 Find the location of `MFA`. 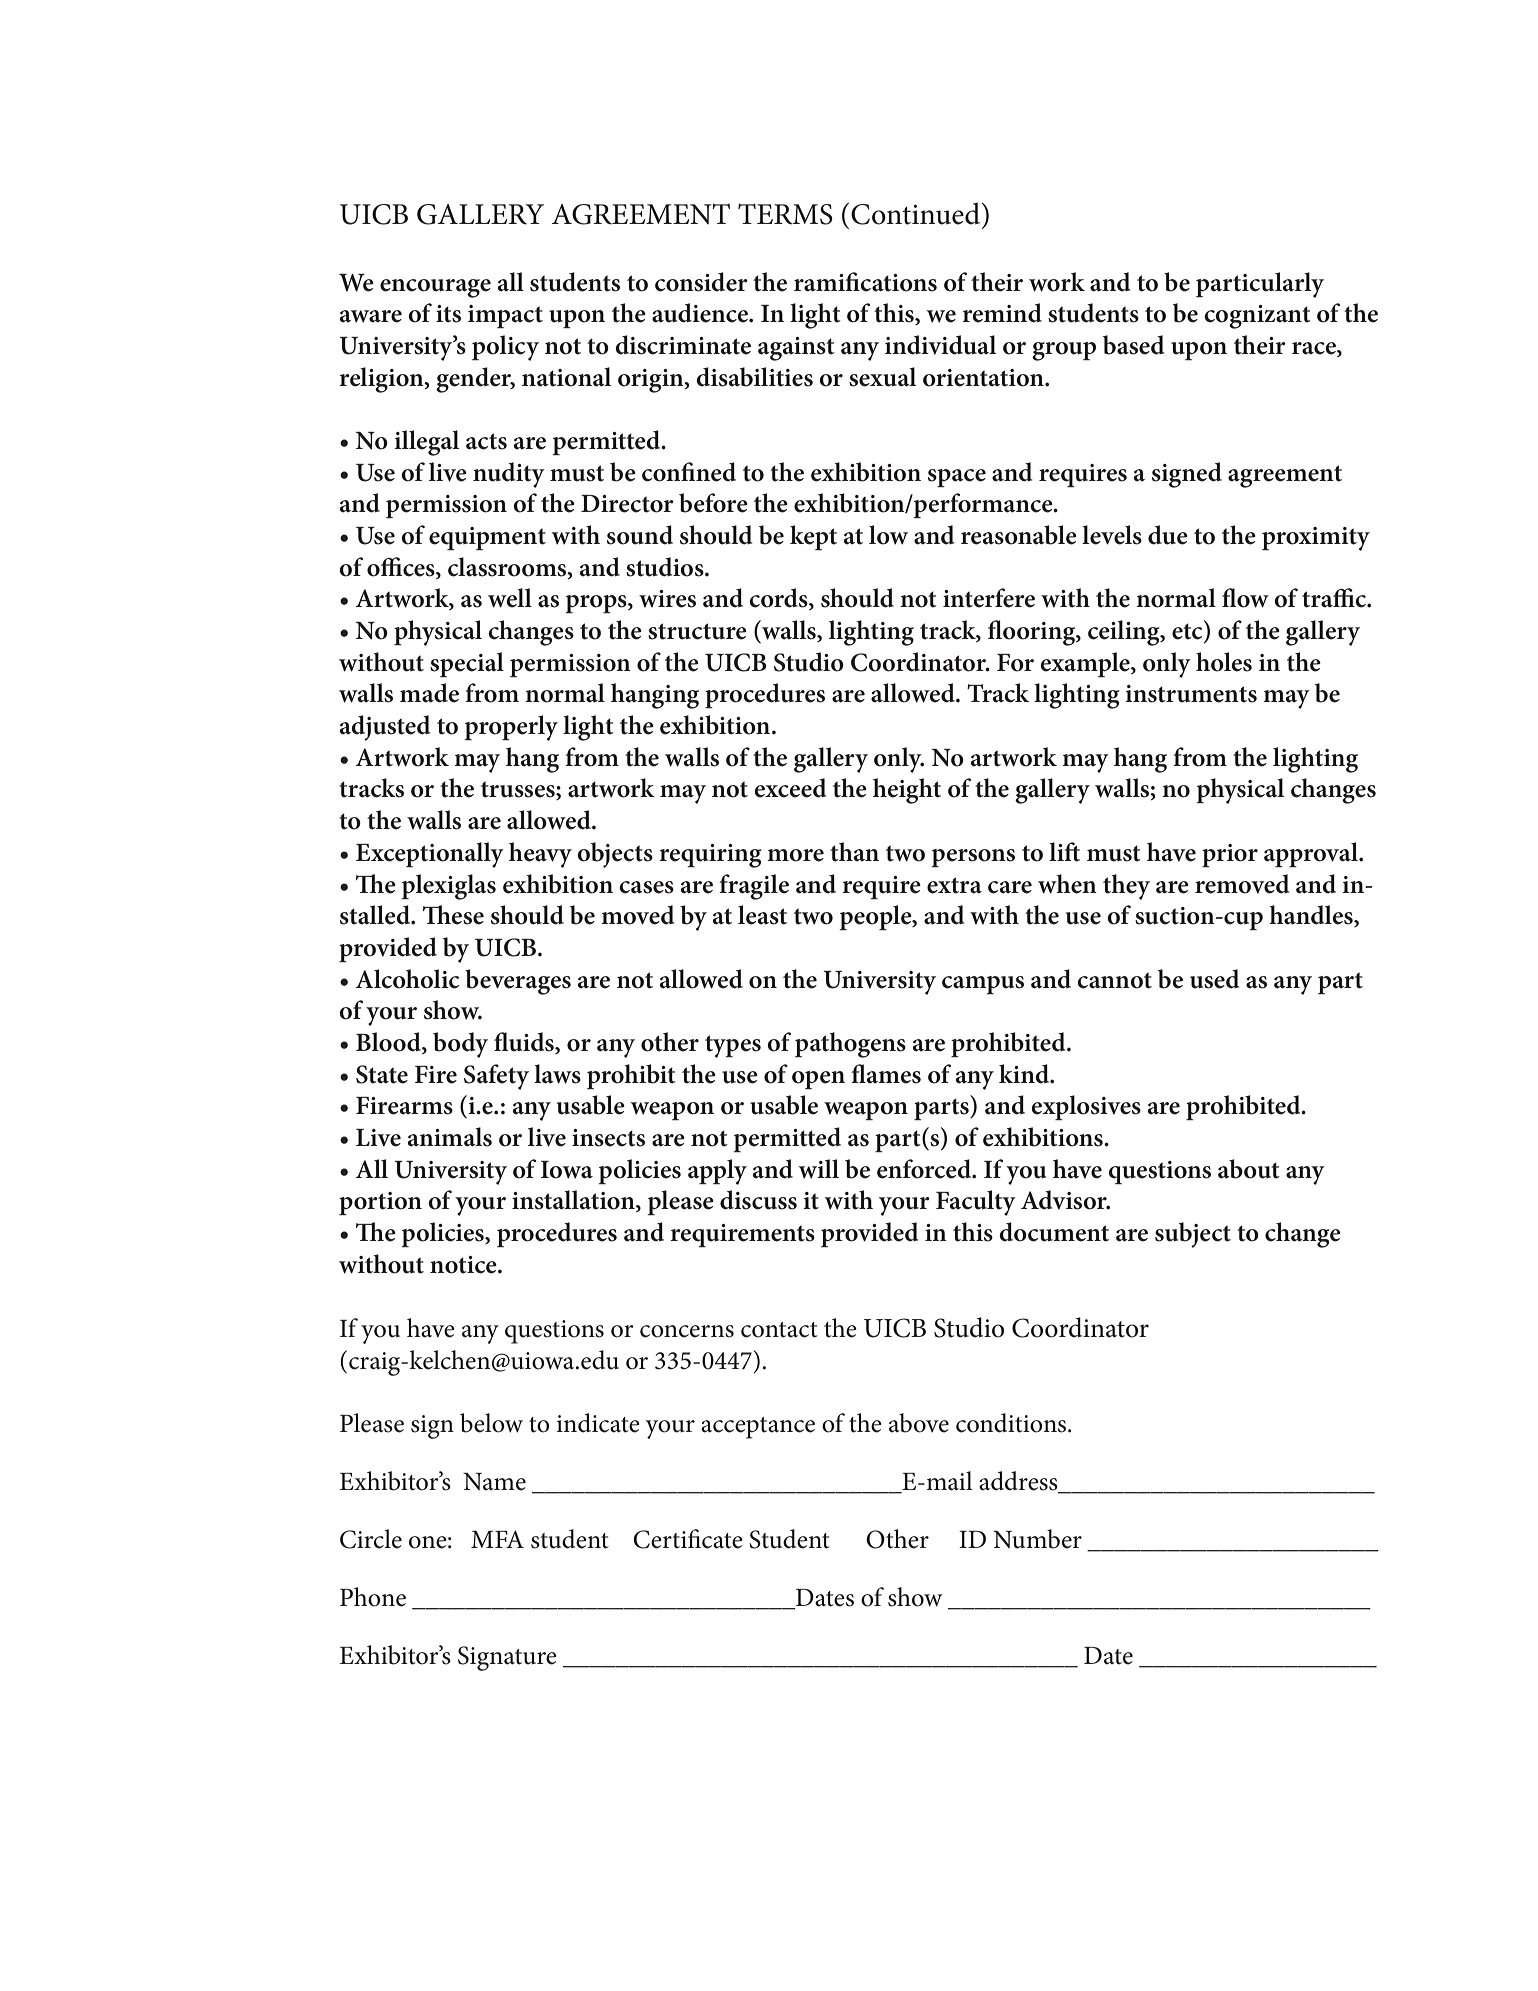

MFA is located at coordinates (497, 1539).
